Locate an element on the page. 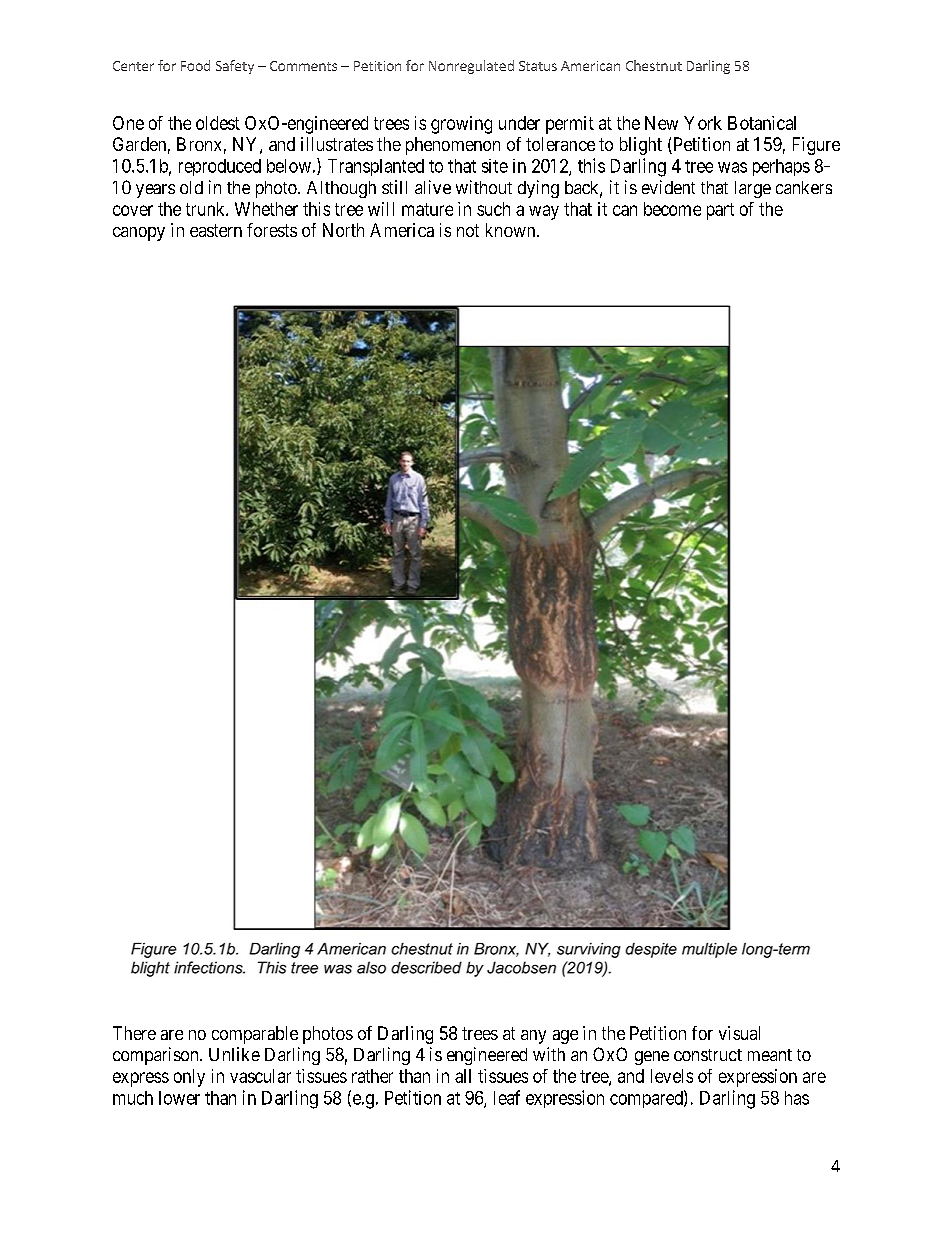  only is located at coordinates (189, 1078).
